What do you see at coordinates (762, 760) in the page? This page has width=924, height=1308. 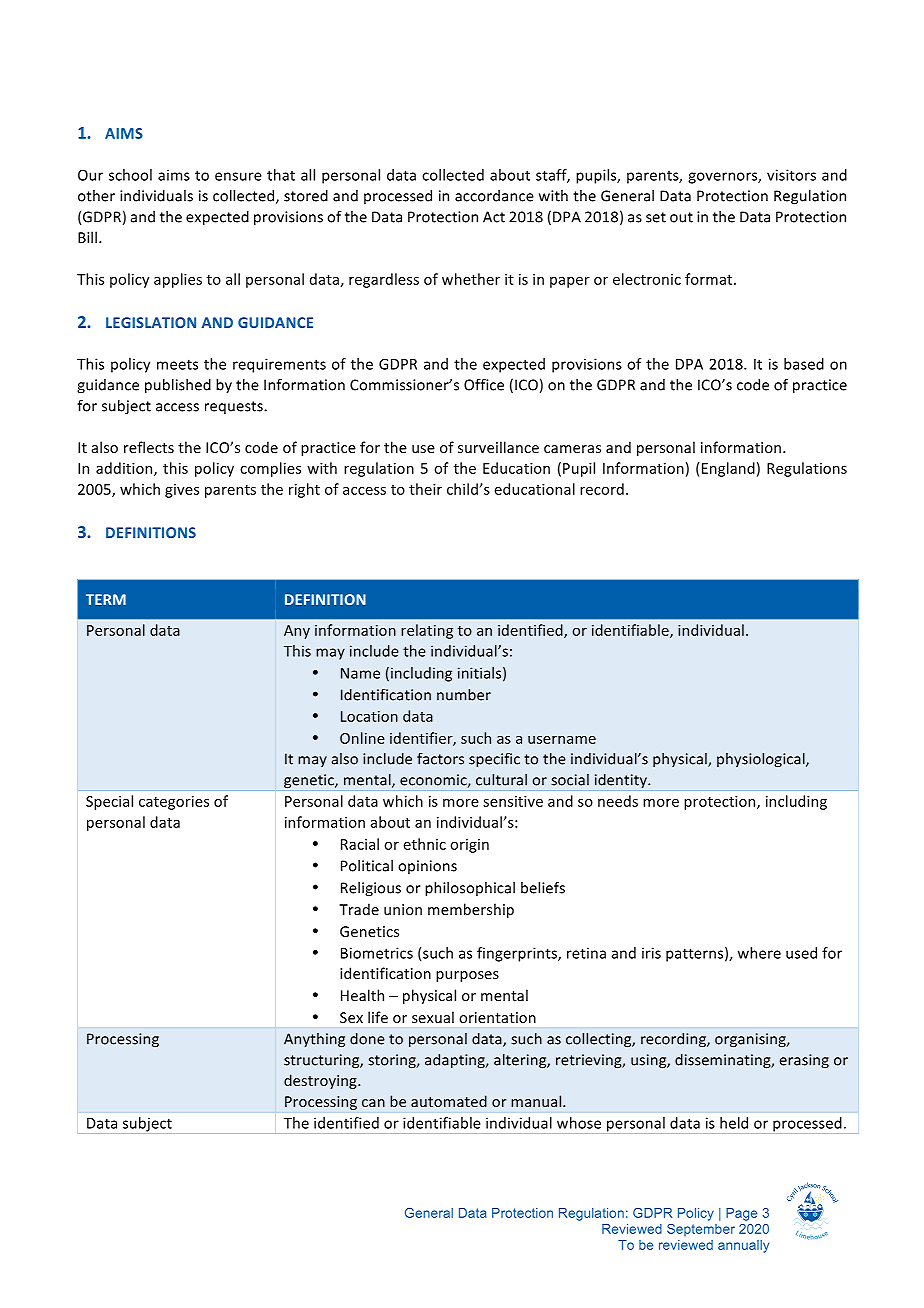 I see `physiological` at bounding box center [762, 760].
